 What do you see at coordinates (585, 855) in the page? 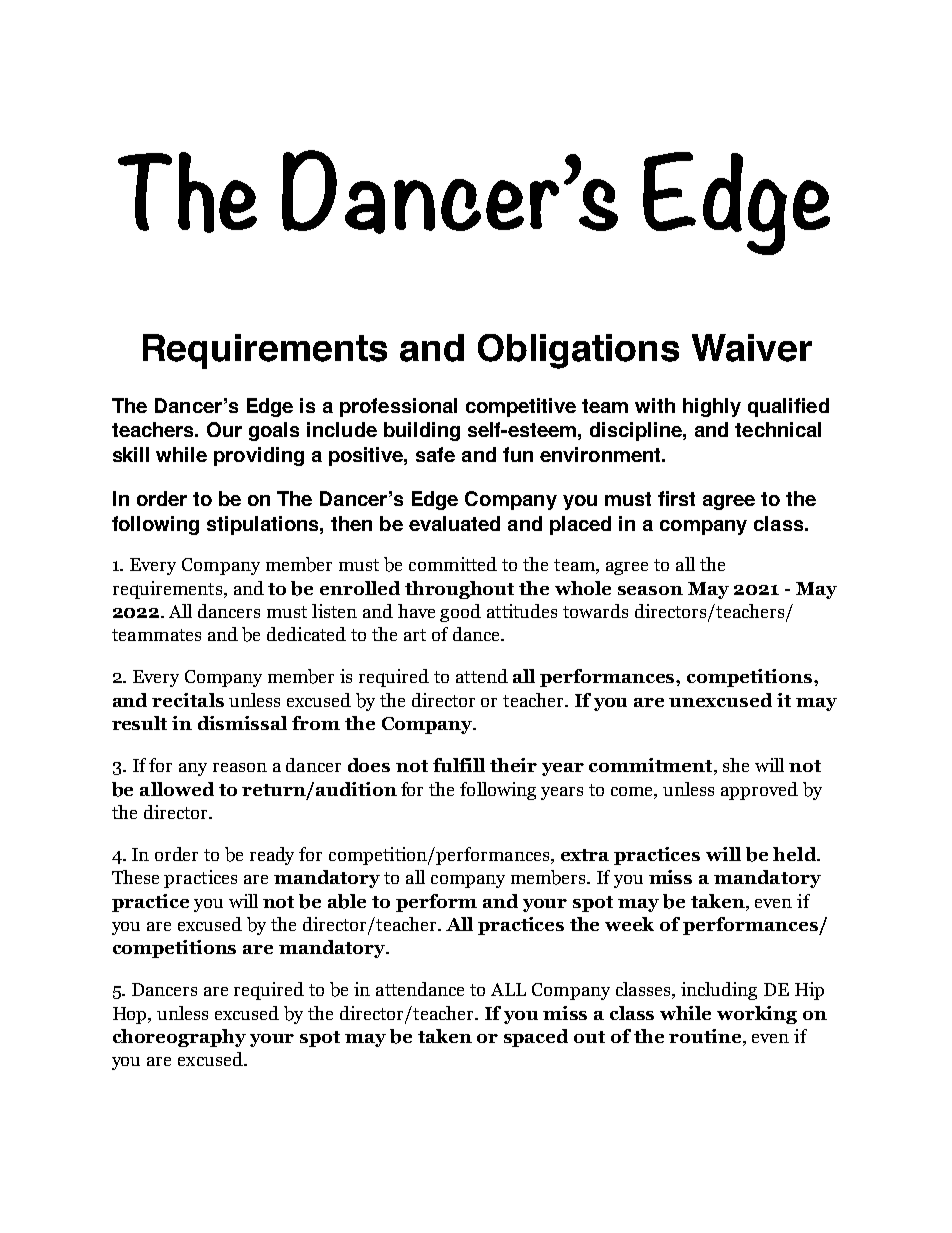
I see `extra` at bounding box center [585, 855].
